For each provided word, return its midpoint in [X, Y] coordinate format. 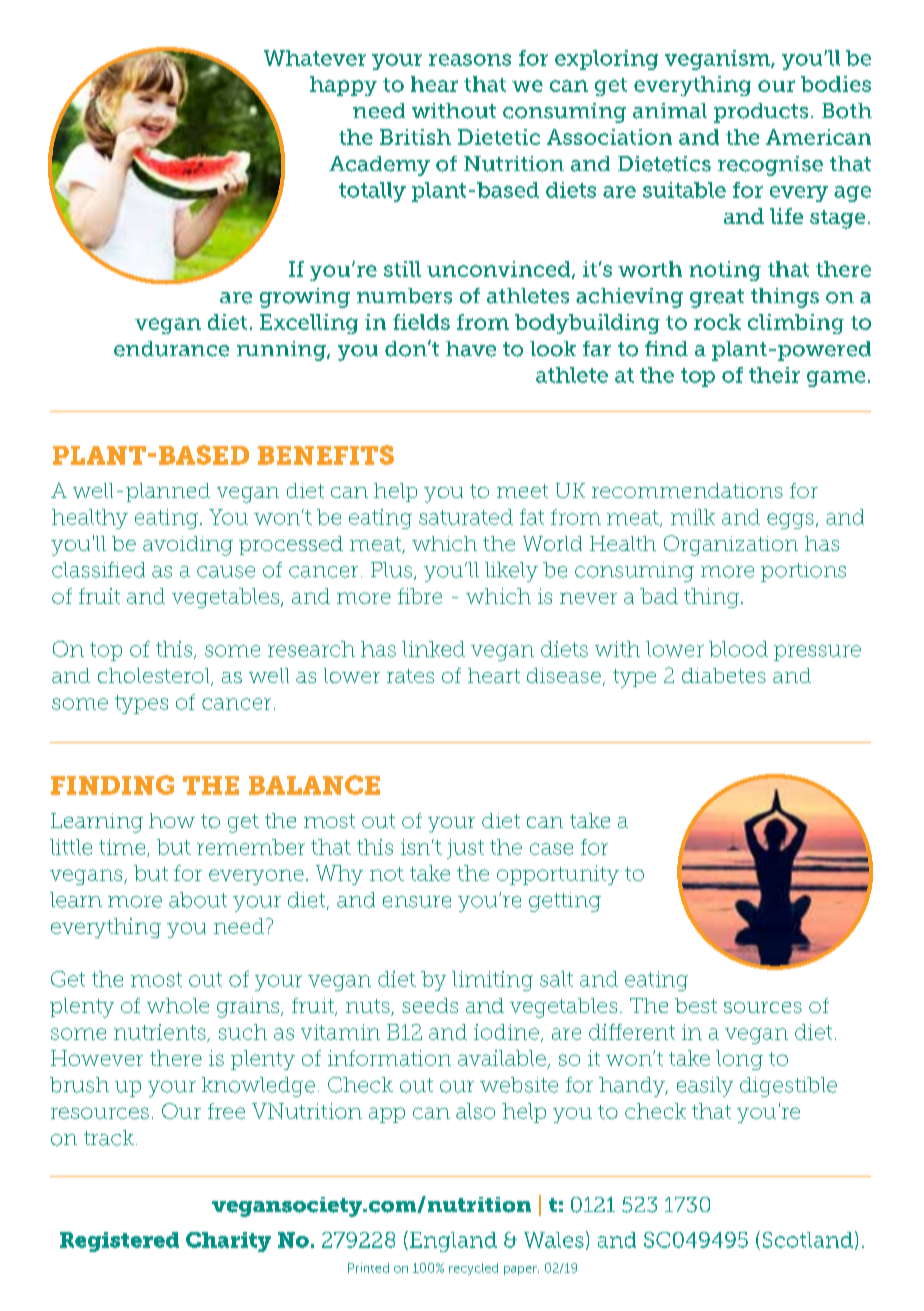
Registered [119, 1242]
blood [738, 649]
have [471, 349]
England [453, 1242]
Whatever [315, 58]
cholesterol [155, 677]
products [761, 113]
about [198, 900]
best [696, 1005]
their [774, 375]
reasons [470, 60]
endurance [171, 349]
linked [433, 649]
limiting [492, 981]
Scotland [808, 1240]
